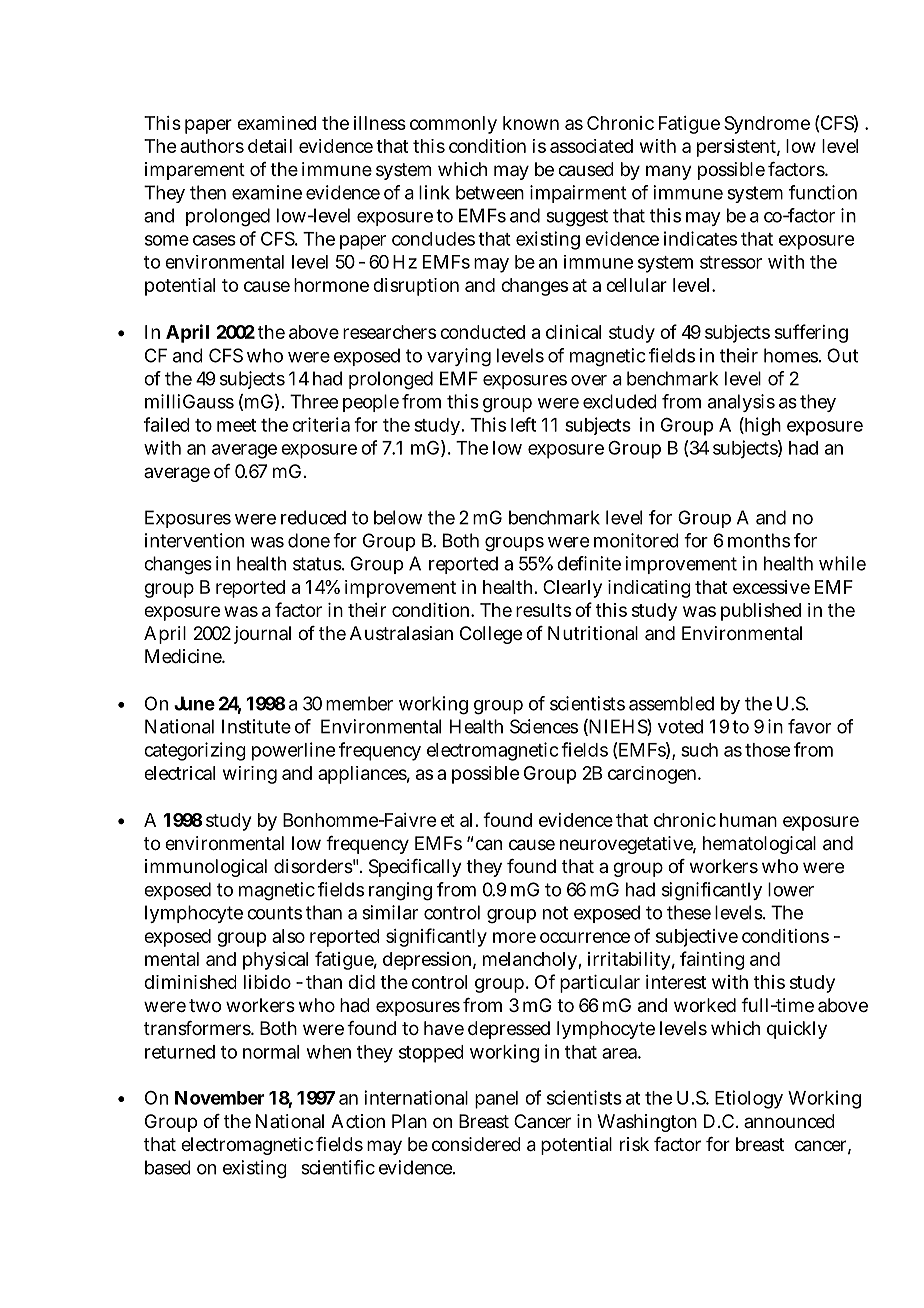 Image resolution: width=924 pixels, height=1308 pixels. Describe the element at coordinates (270, 146) in the screenshot. I see `detail` at that location.
